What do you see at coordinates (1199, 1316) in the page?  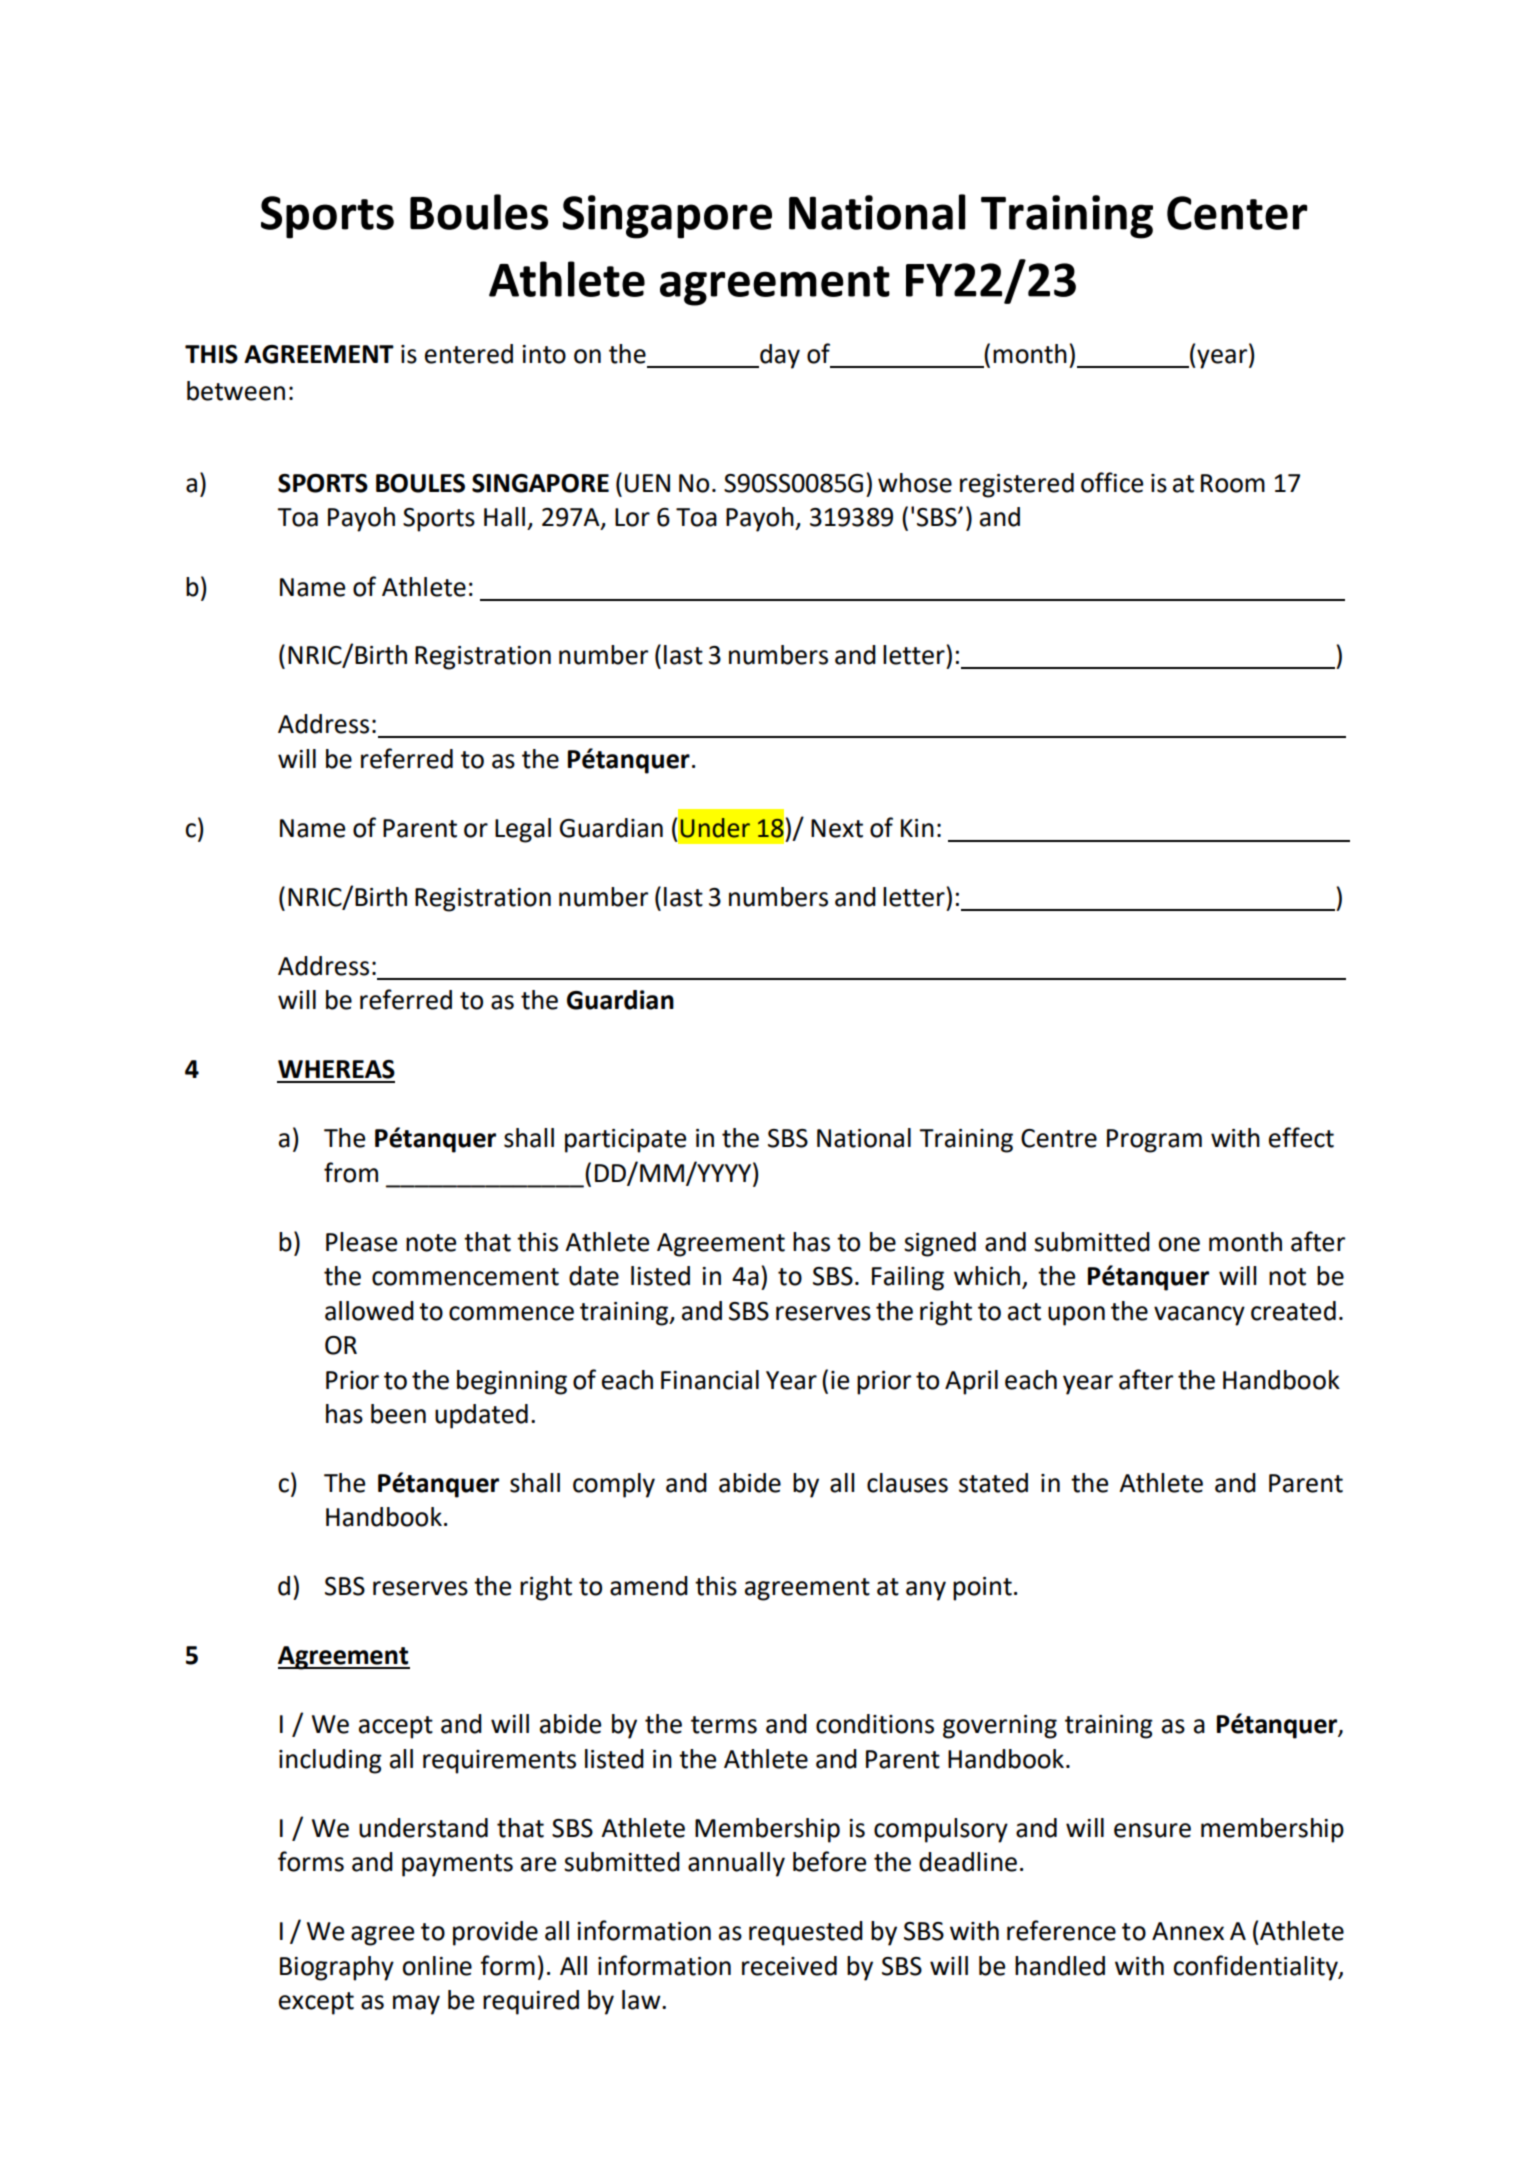 I see `vacancy` at bounding box center [1199, 1316].
